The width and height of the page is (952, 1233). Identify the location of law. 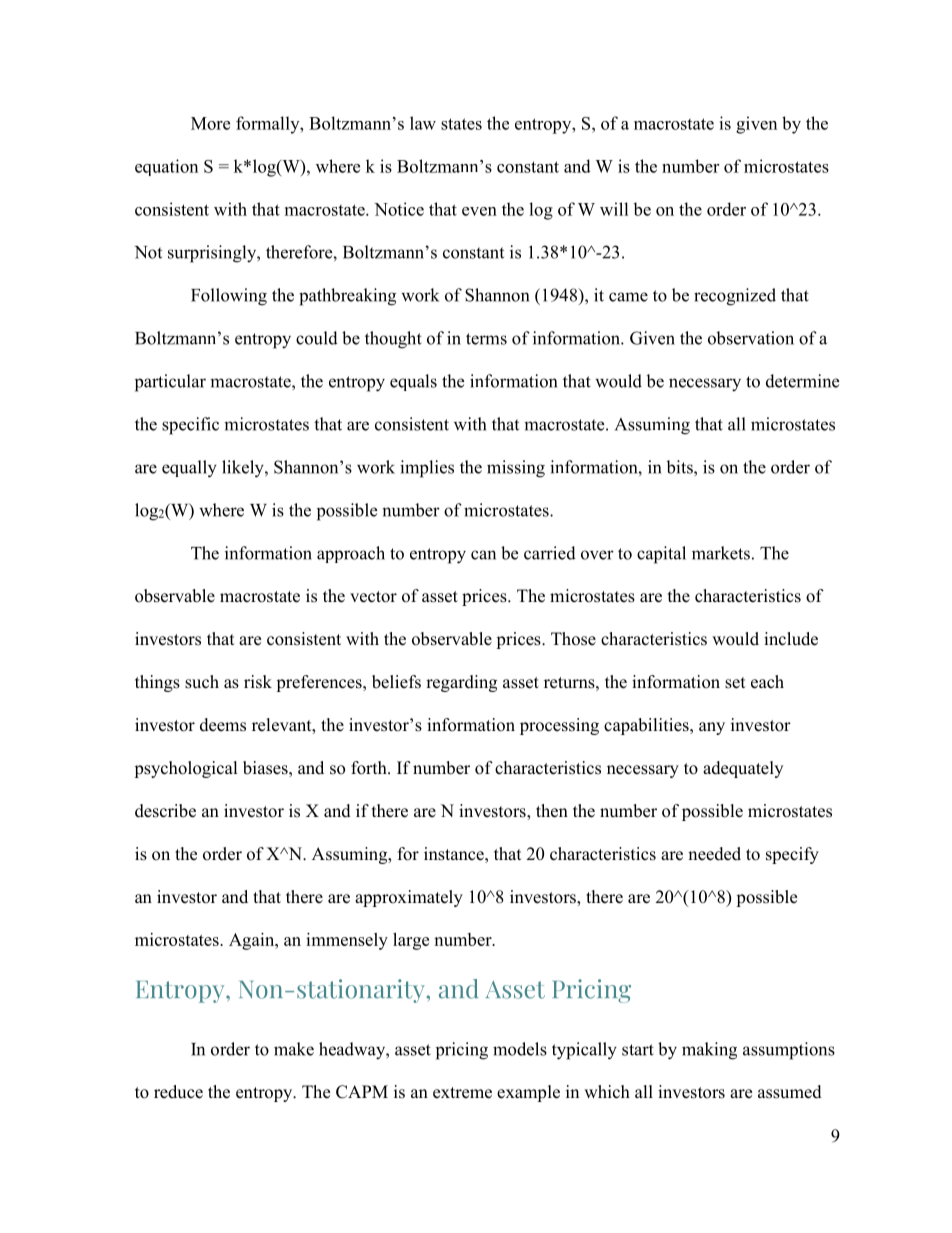
(423, 123).
